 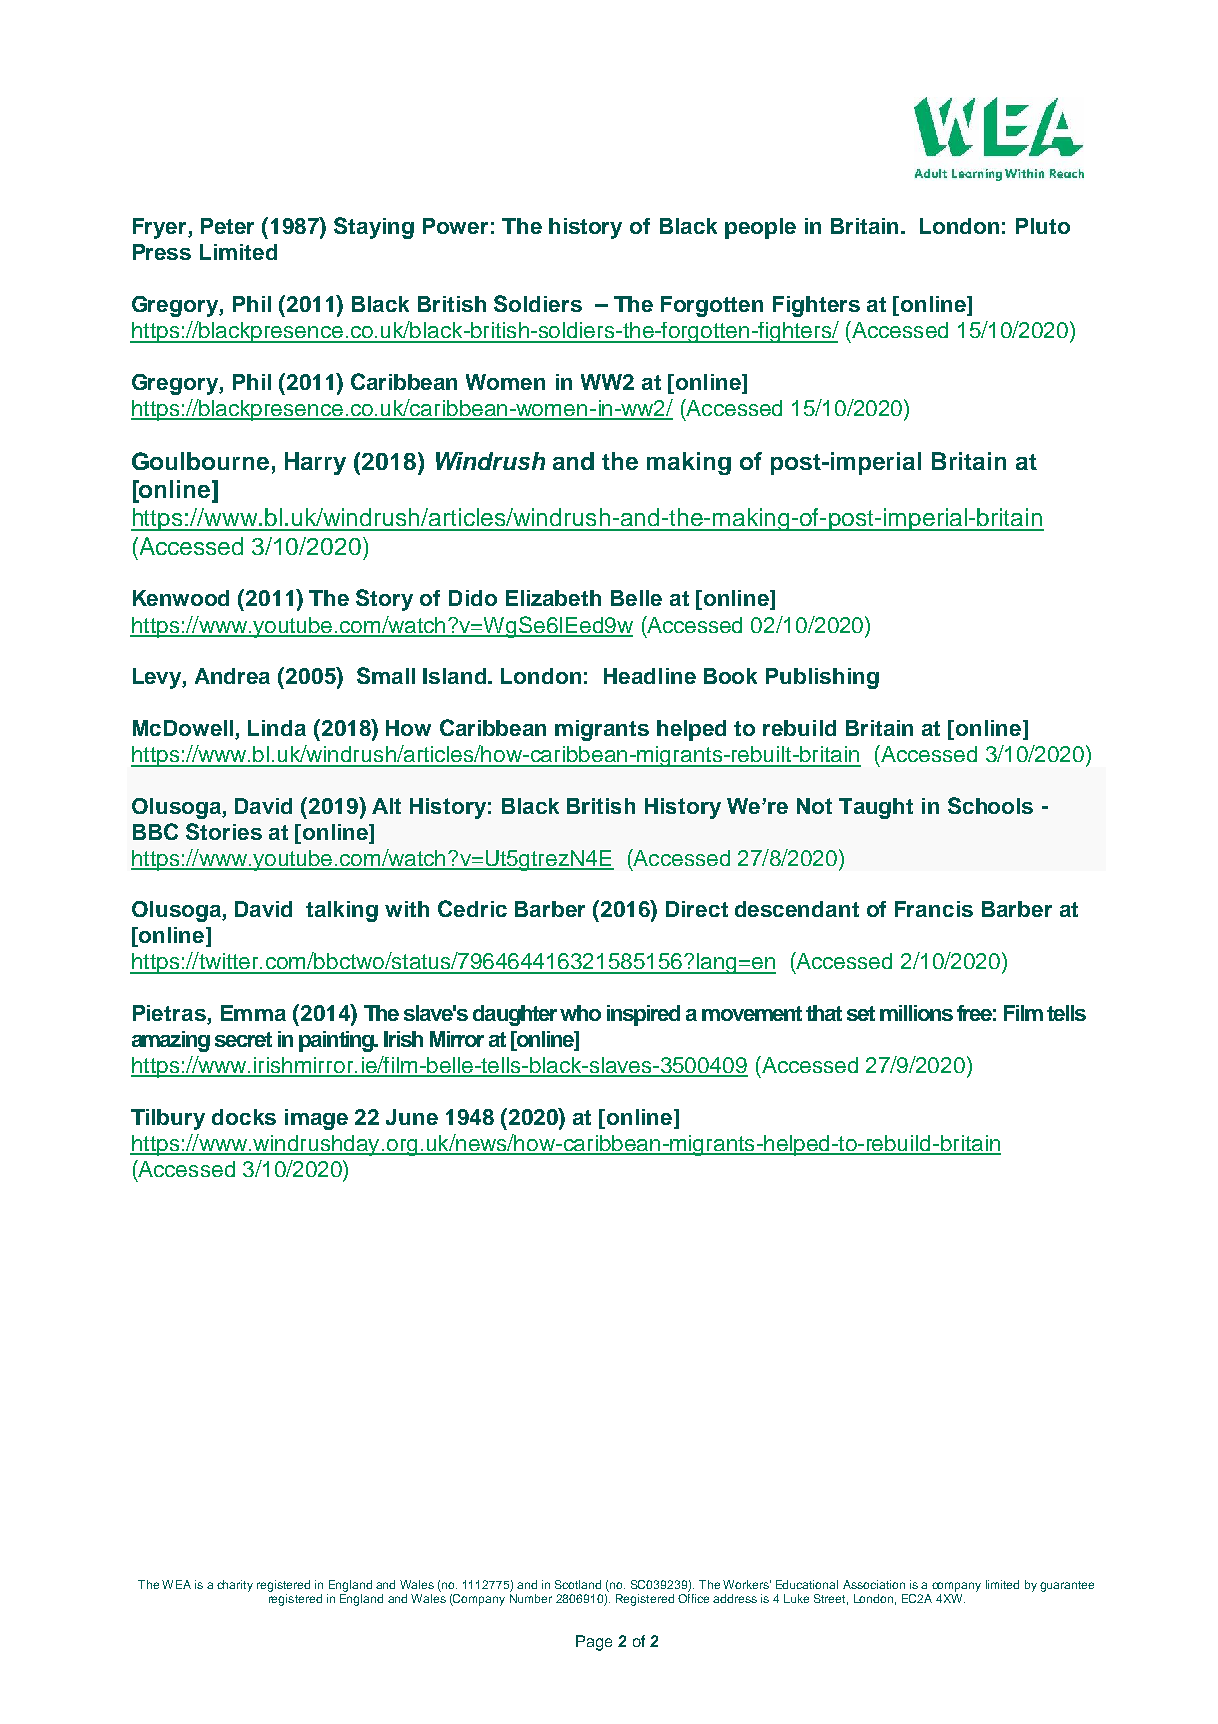 What do you see at coordinates (1043, 226) in the page?
I see `Pluto` at bounding box center [1043, 226].
